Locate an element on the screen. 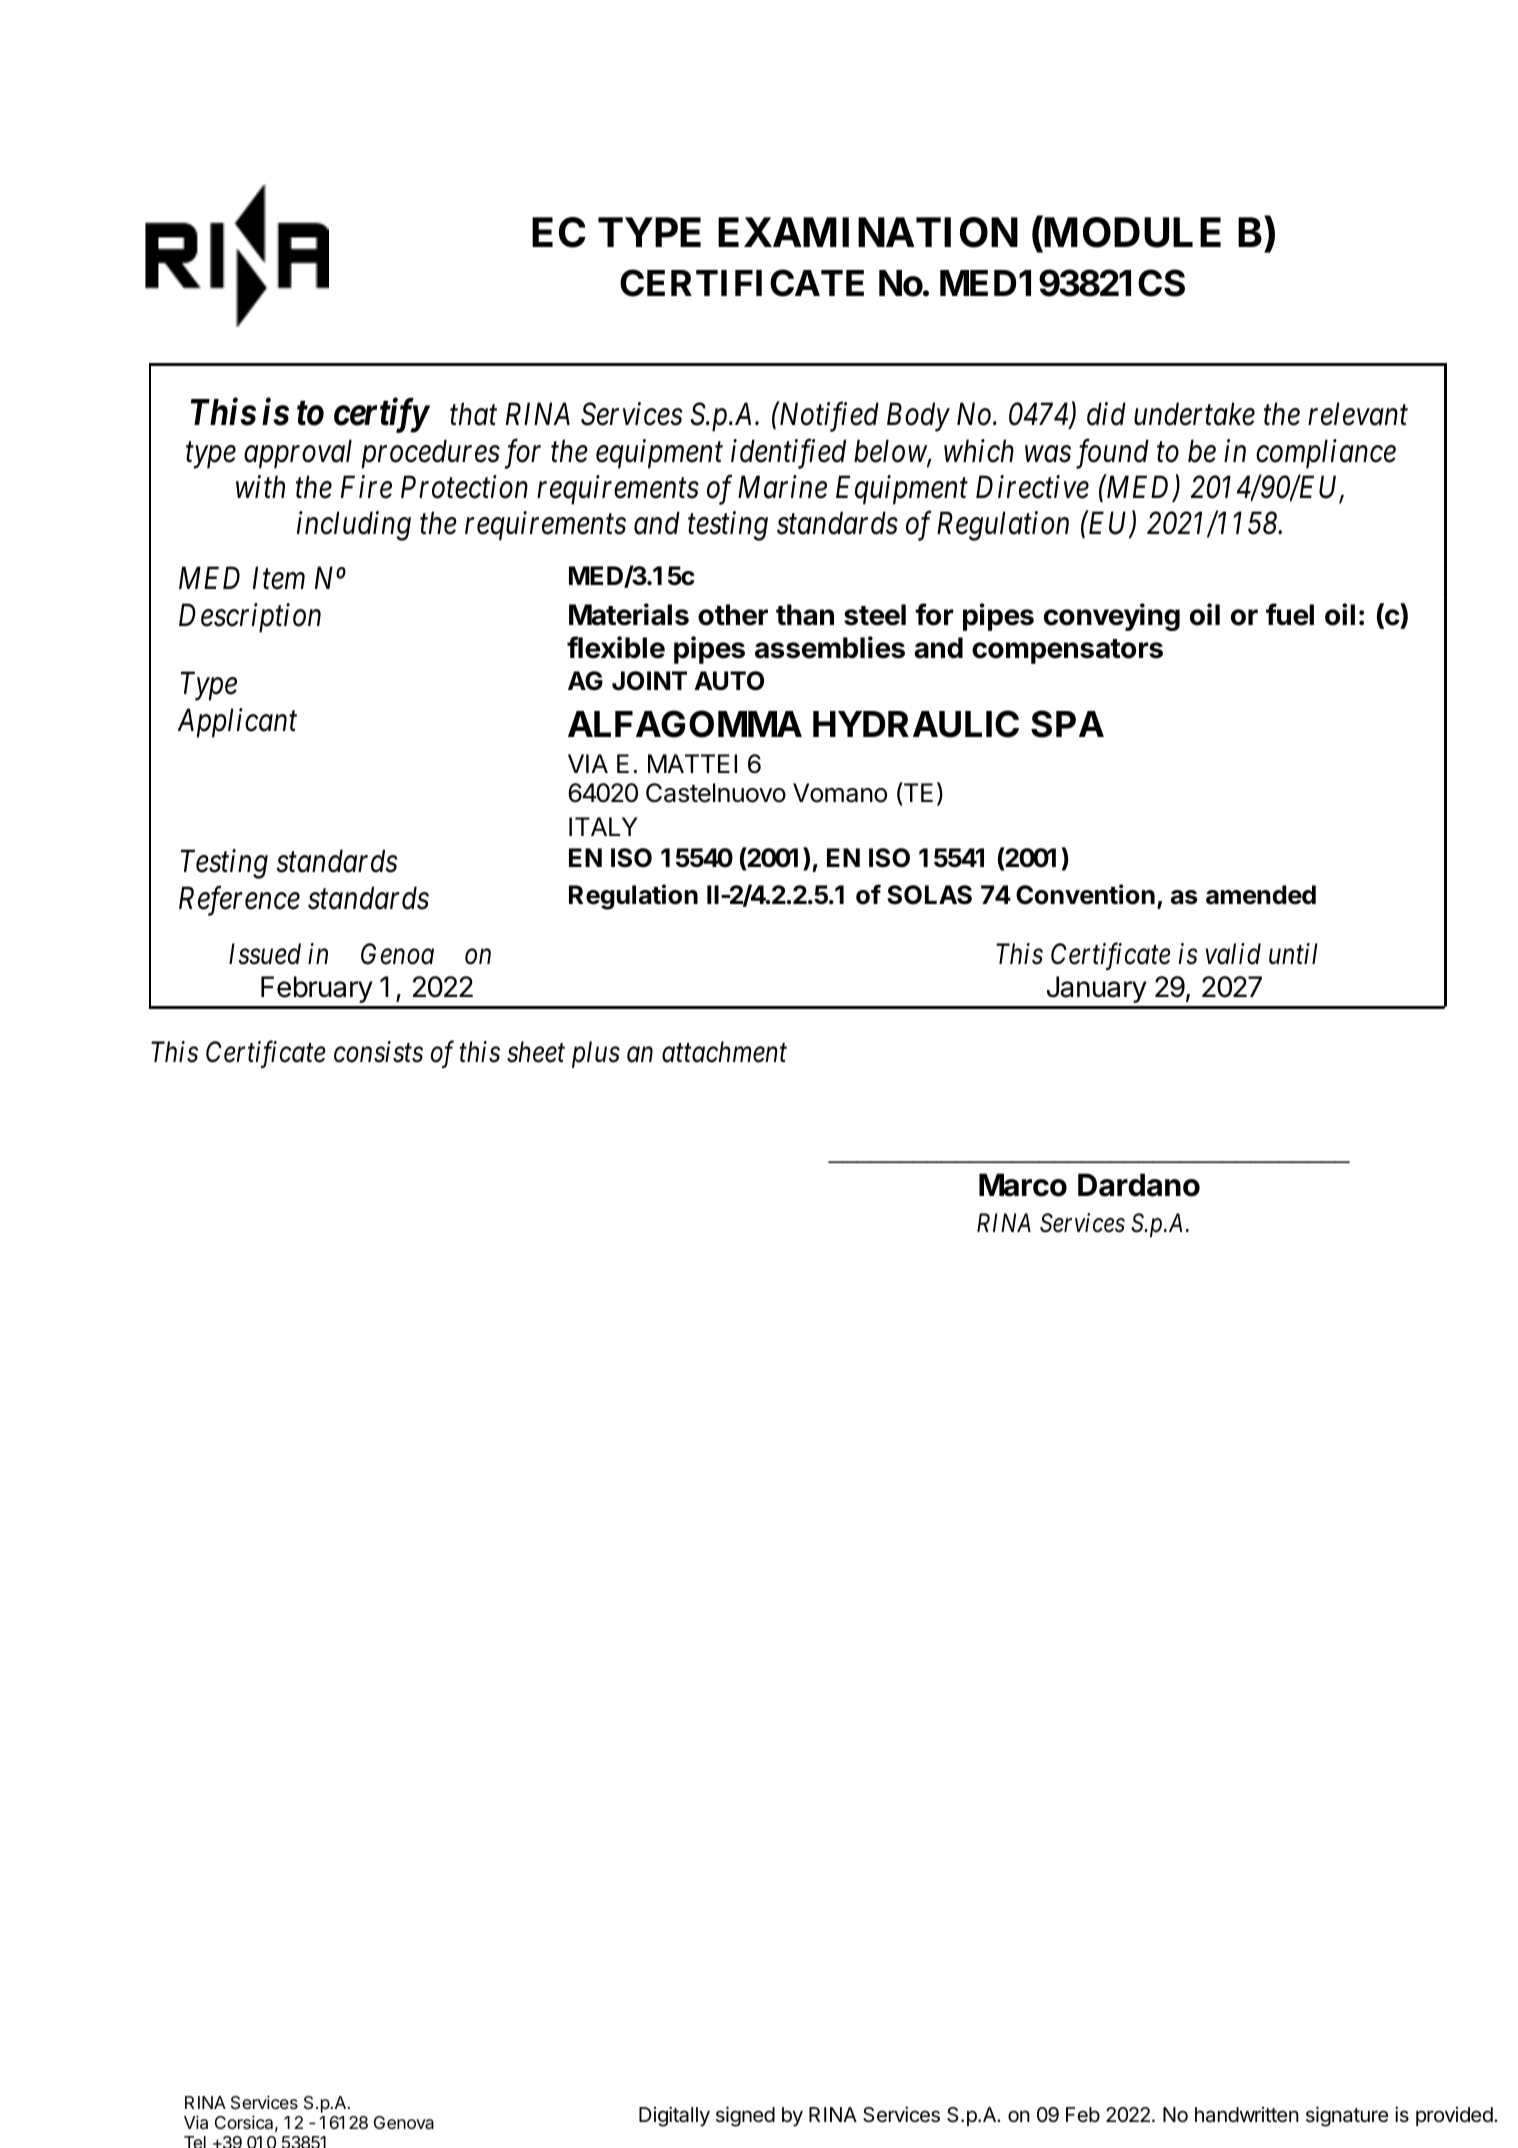 The height and width of the screenshot is (2148, 1518). until is located at coordinates (1293, 953).
